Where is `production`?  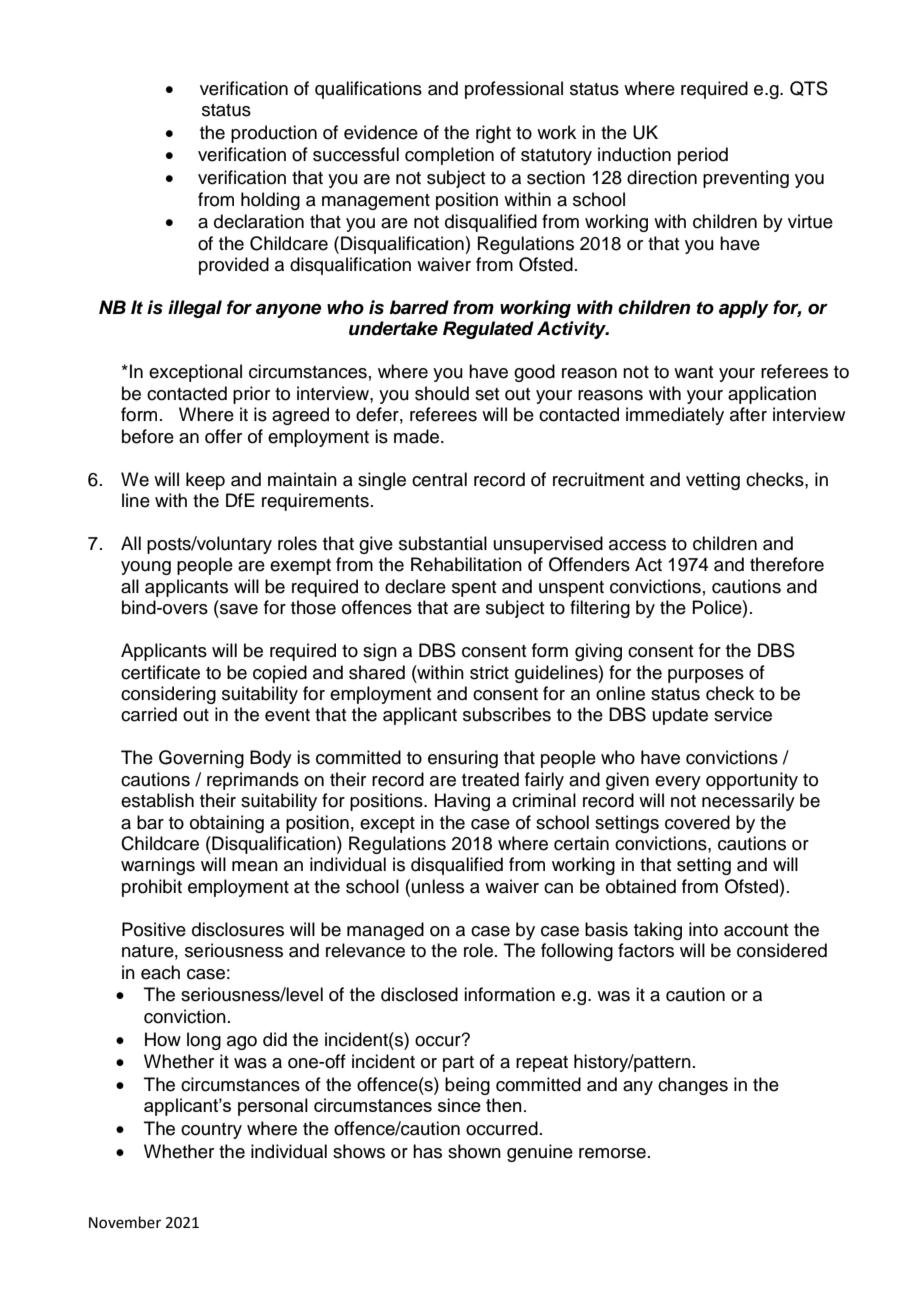 production is located at coordinates (274, 134).
